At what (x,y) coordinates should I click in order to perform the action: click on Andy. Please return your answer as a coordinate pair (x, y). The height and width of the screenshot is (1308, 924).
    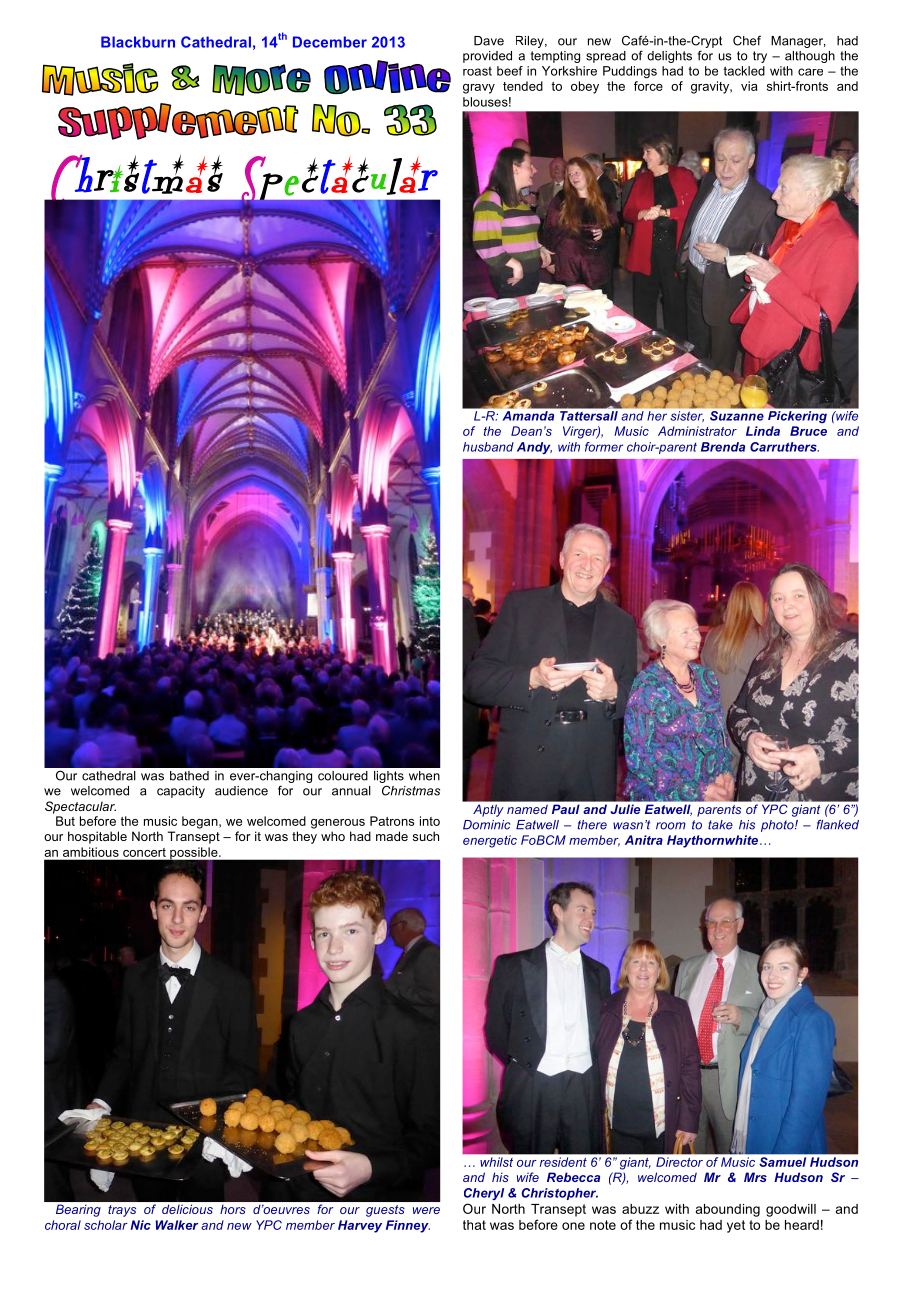
    Looking at the image, I should click on (534, 448).
